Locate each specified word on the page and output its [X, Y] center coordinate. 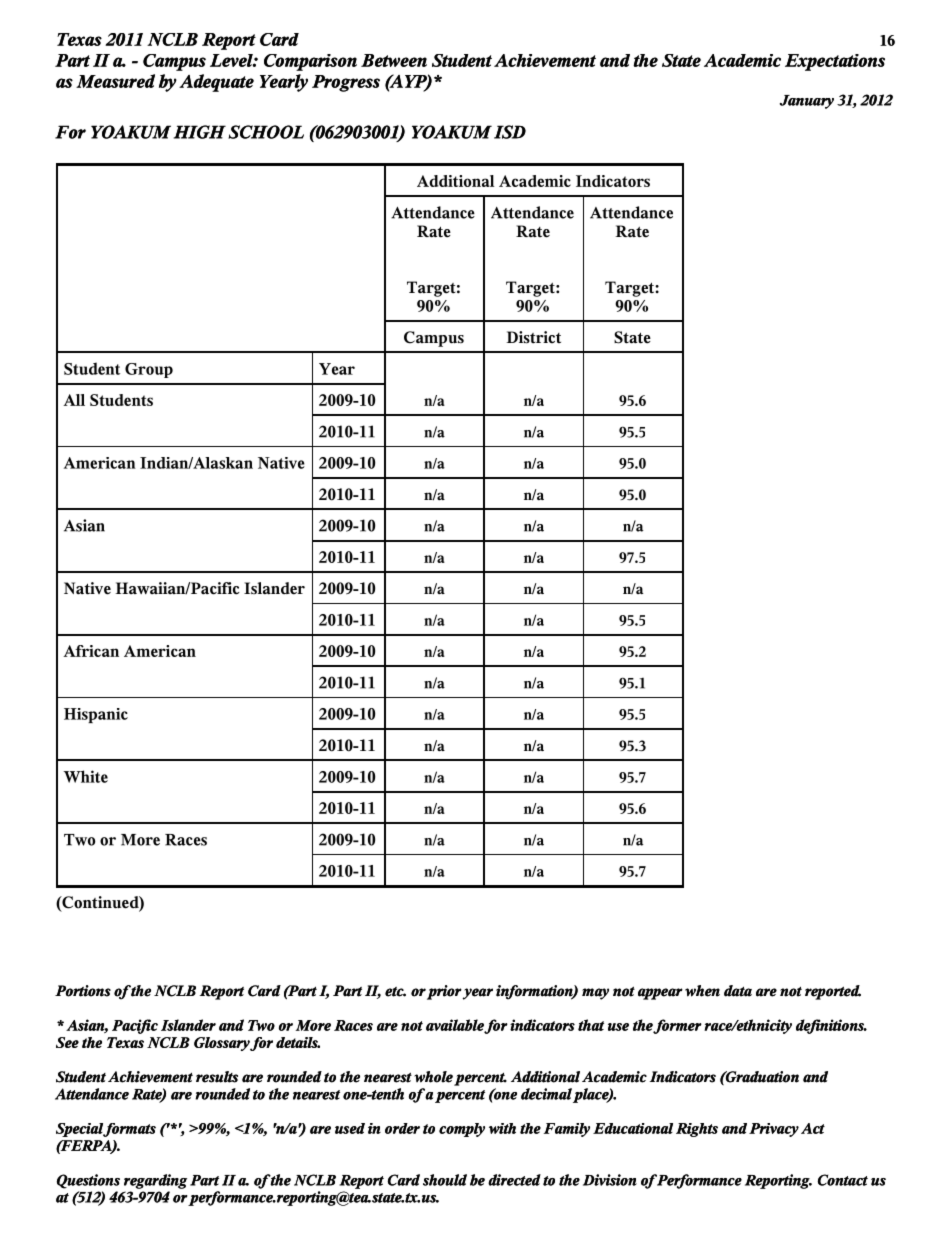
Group [149, 370]
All [74, 400]
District [533, 337]
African [91, 651]
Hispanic [96, 715]
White [85, 776]
